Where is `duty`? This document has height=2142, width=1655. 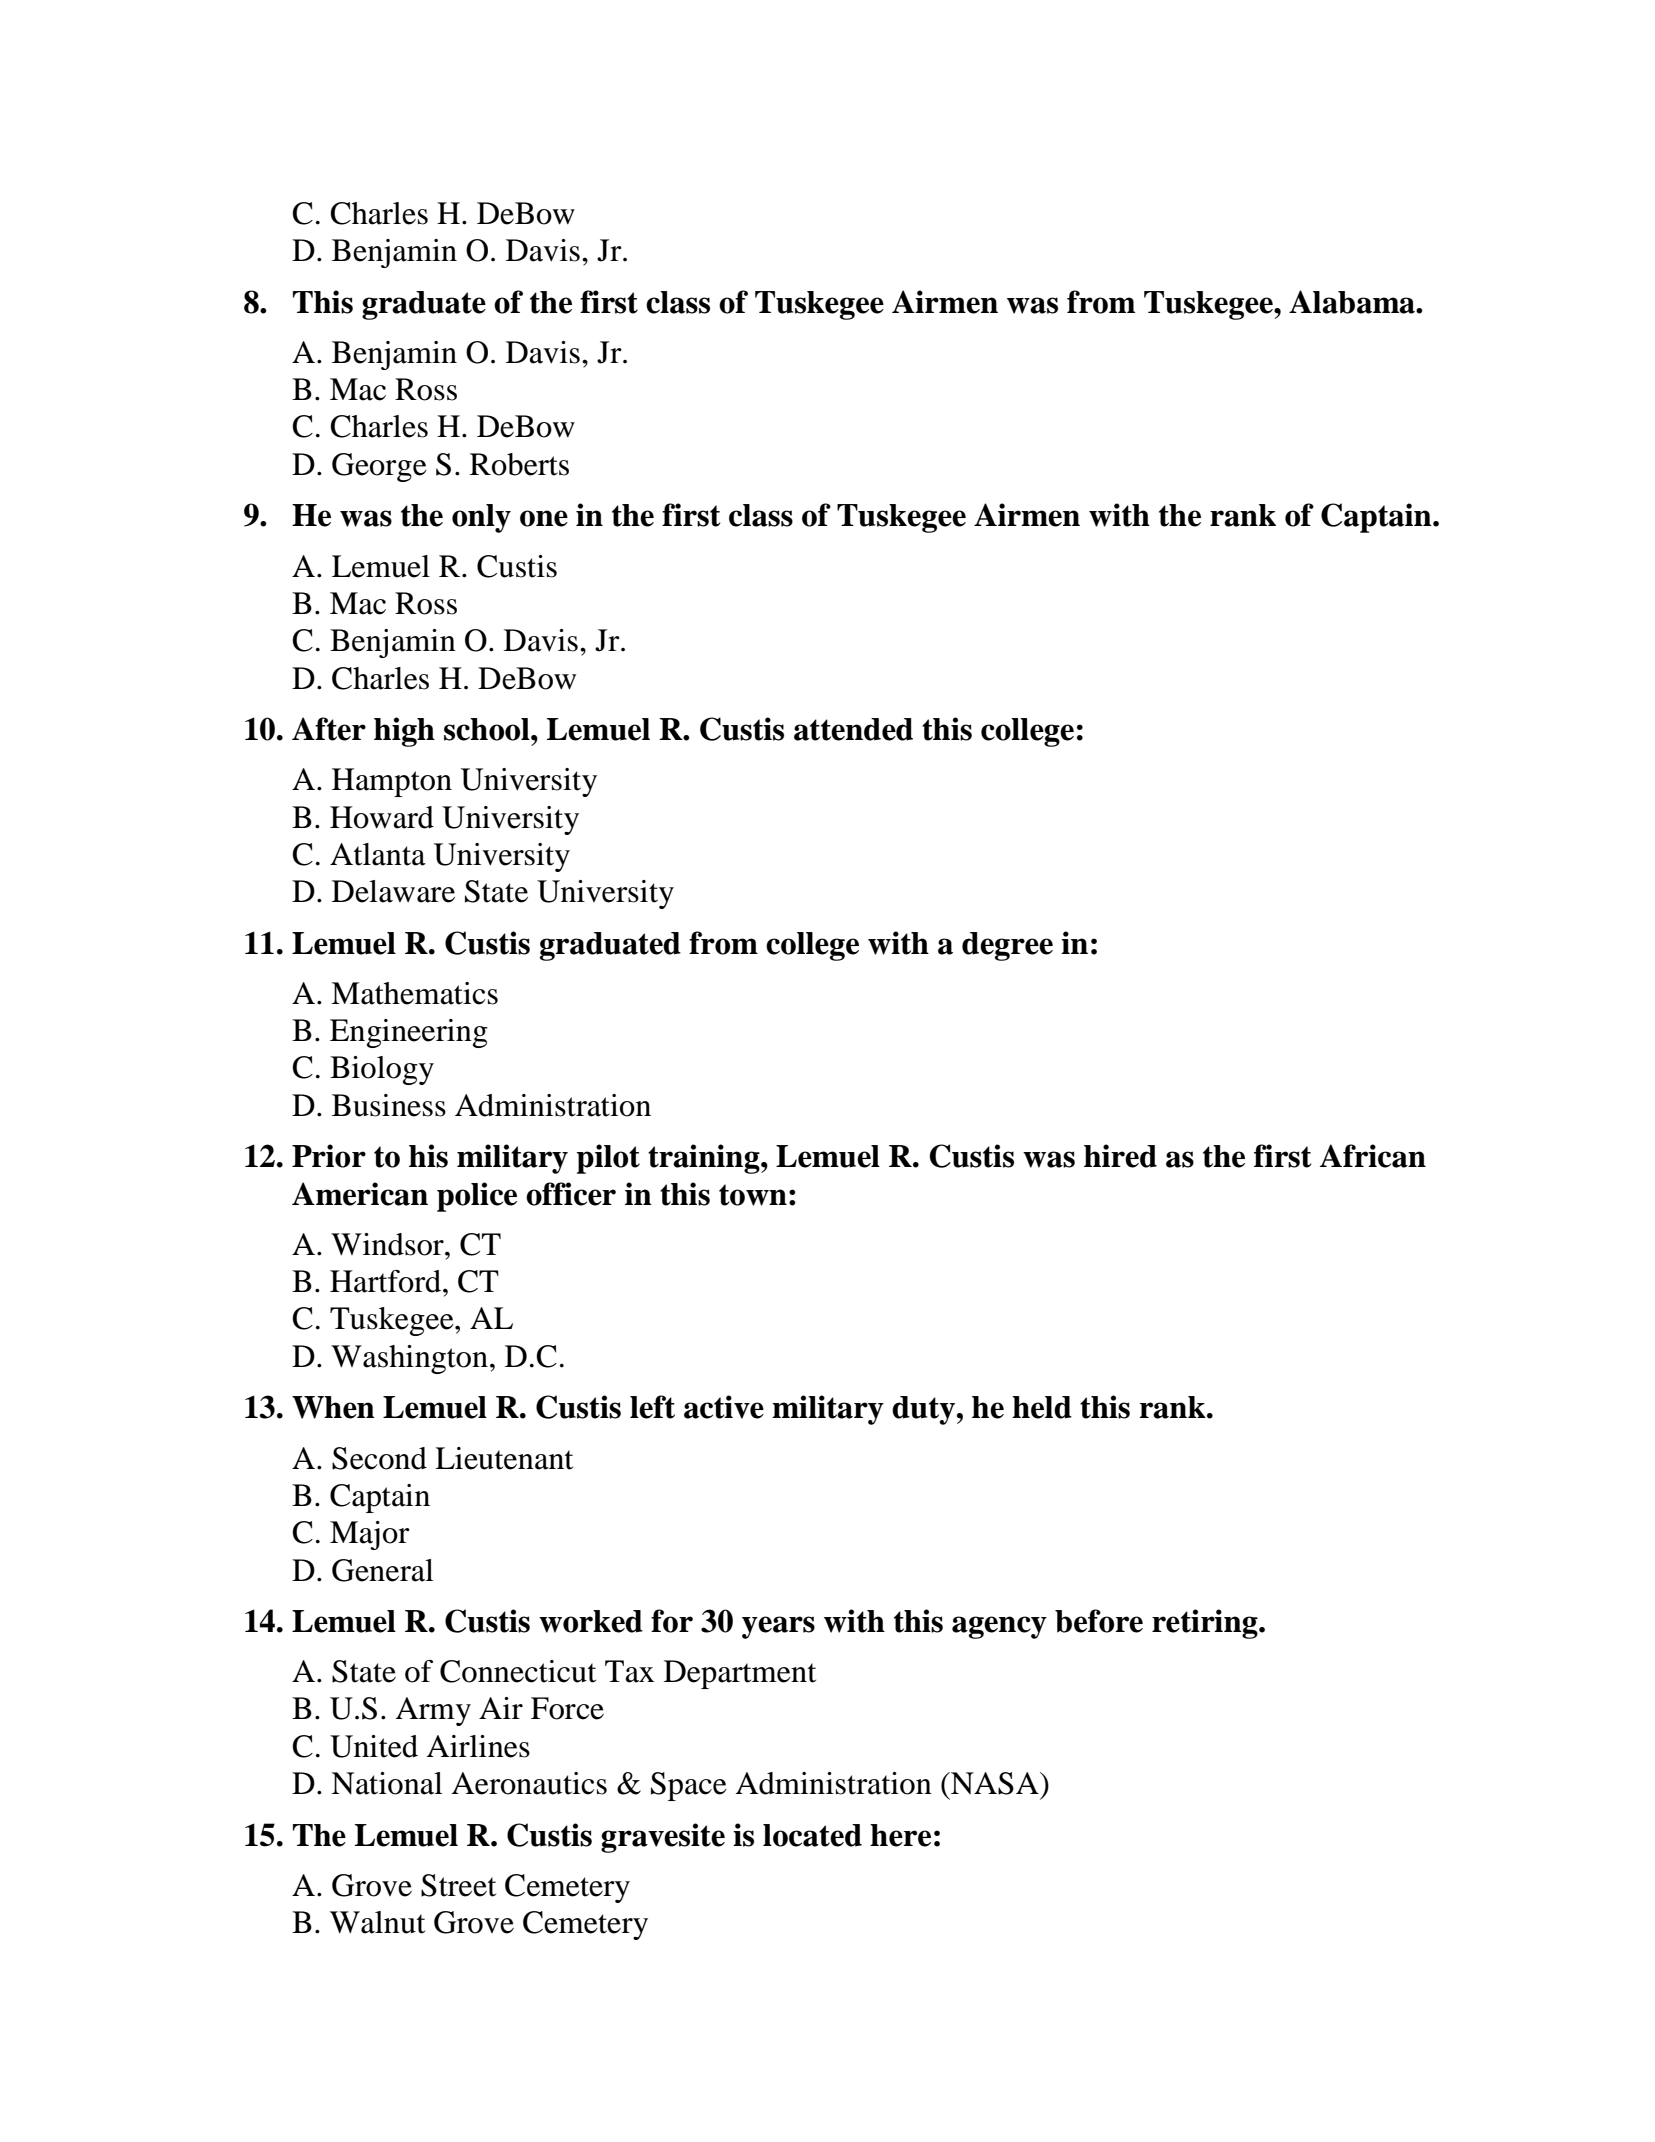 duty is located at coordinates (923, 1410).
